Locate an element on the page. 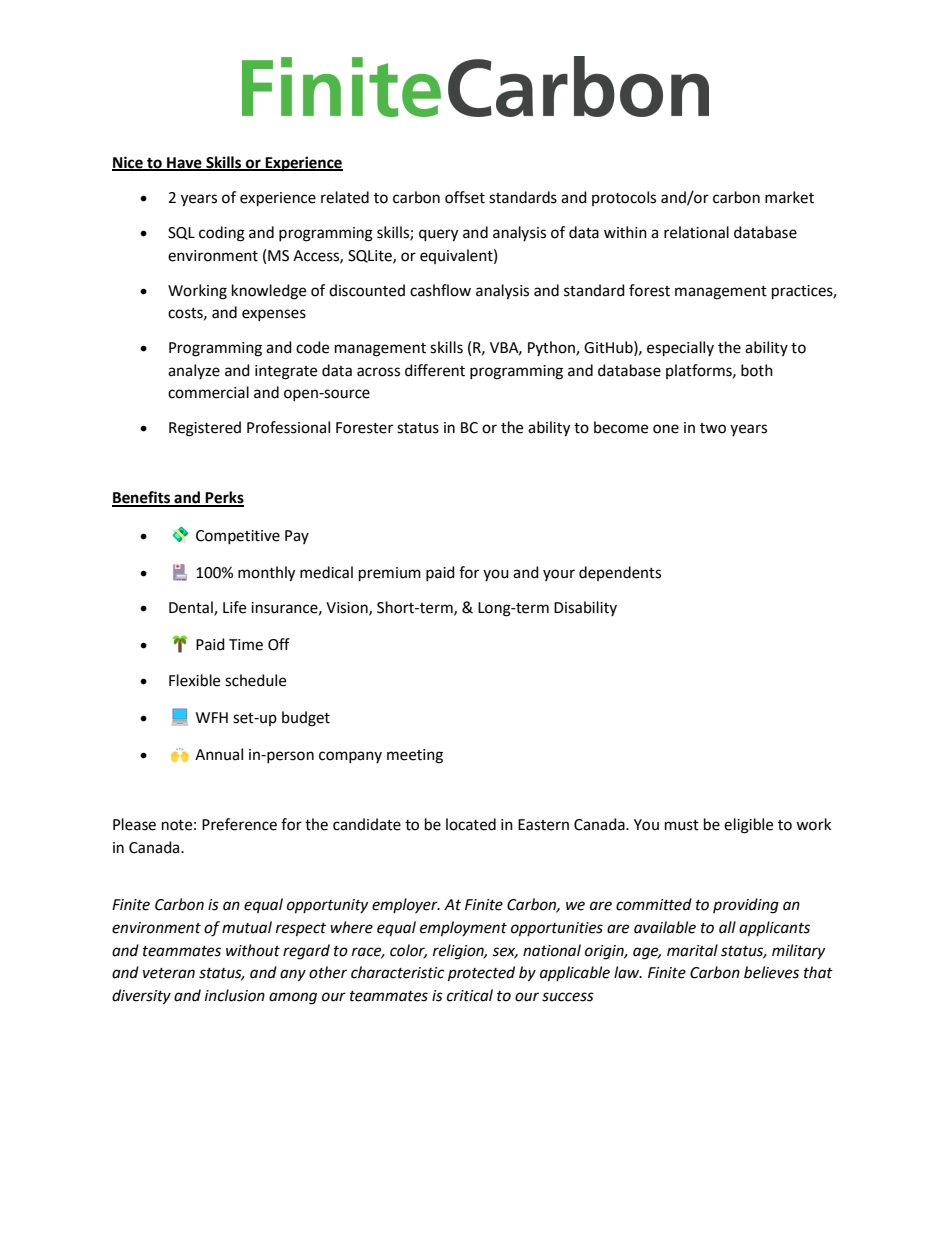 The width and height of the page is (952, 1233). believes is located at coordinates (771, 972).
